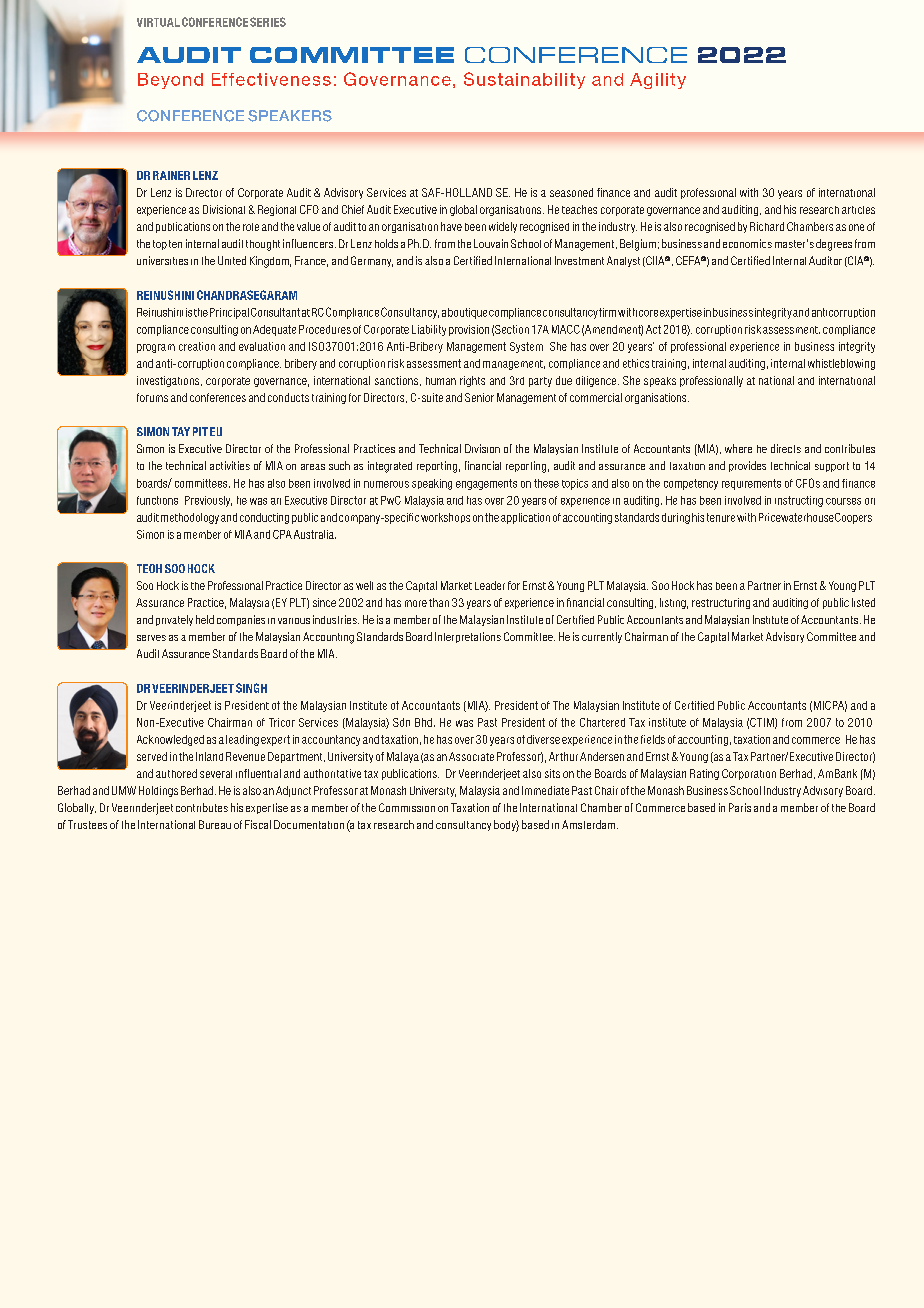 The height and width of the page is (1308, 924). What do you see at coordinates (451, 226) in the page?
I see `have` at bounding box center [451, 226].
